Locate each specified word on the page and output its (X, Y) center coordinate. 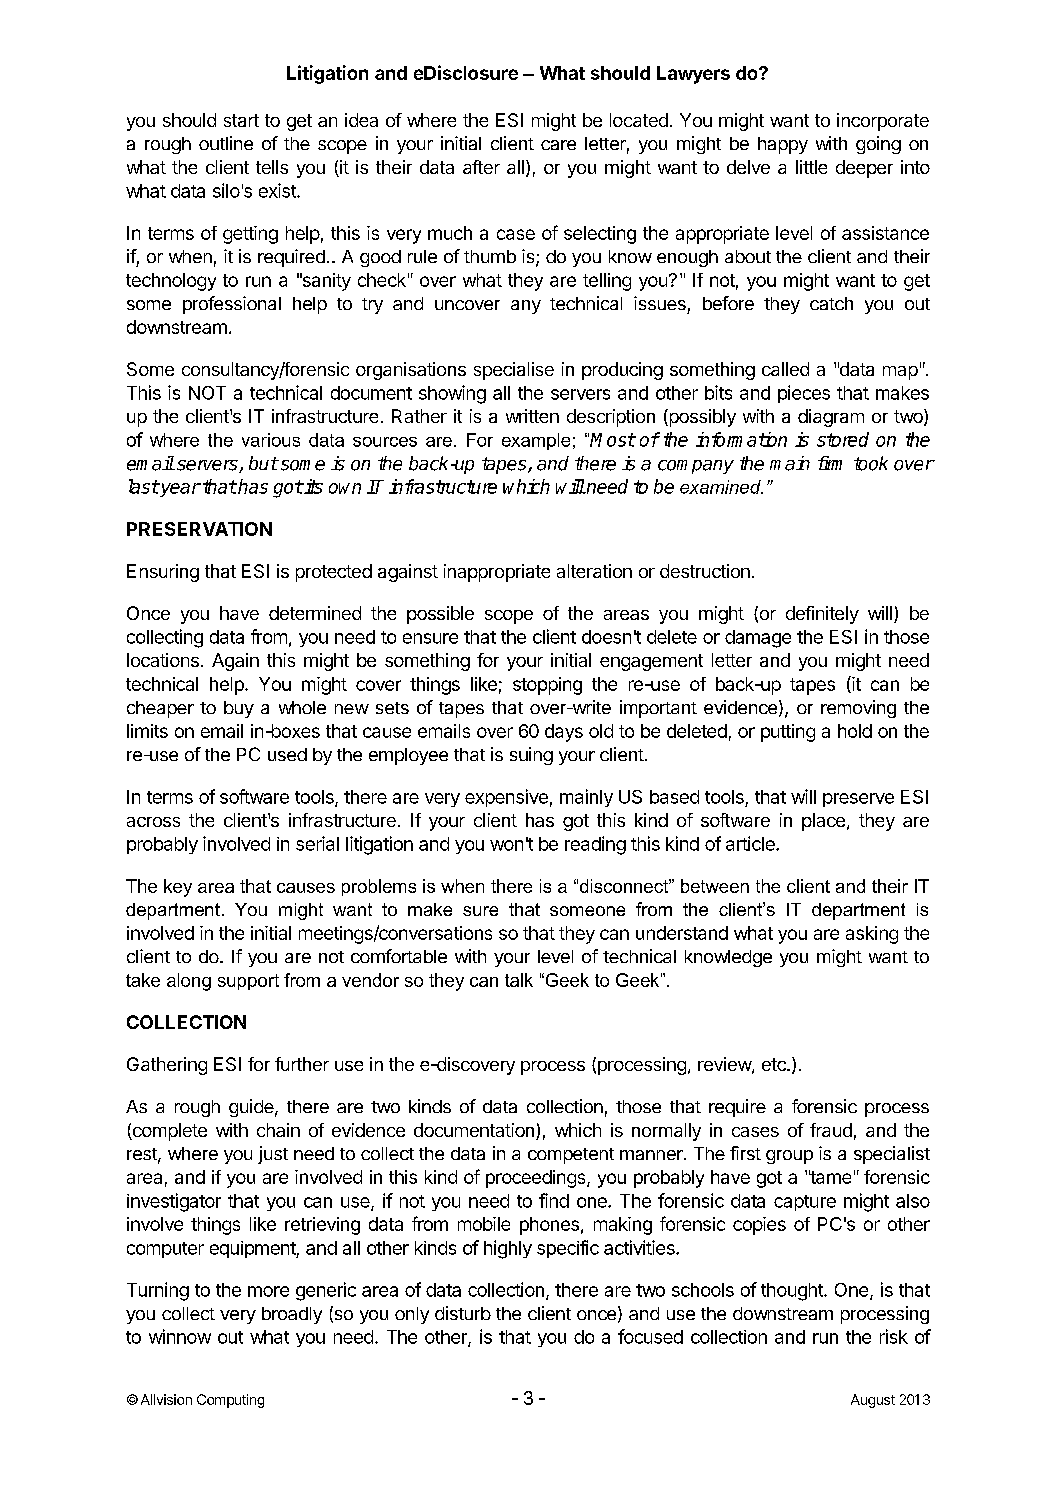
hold (855, 731)
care (558, 145)
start (241, 120)
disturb (463, 1313)
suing (531, 756)
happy (783, 145)
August (873, 1401)
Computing (230, 1401)
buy (239, 709)
